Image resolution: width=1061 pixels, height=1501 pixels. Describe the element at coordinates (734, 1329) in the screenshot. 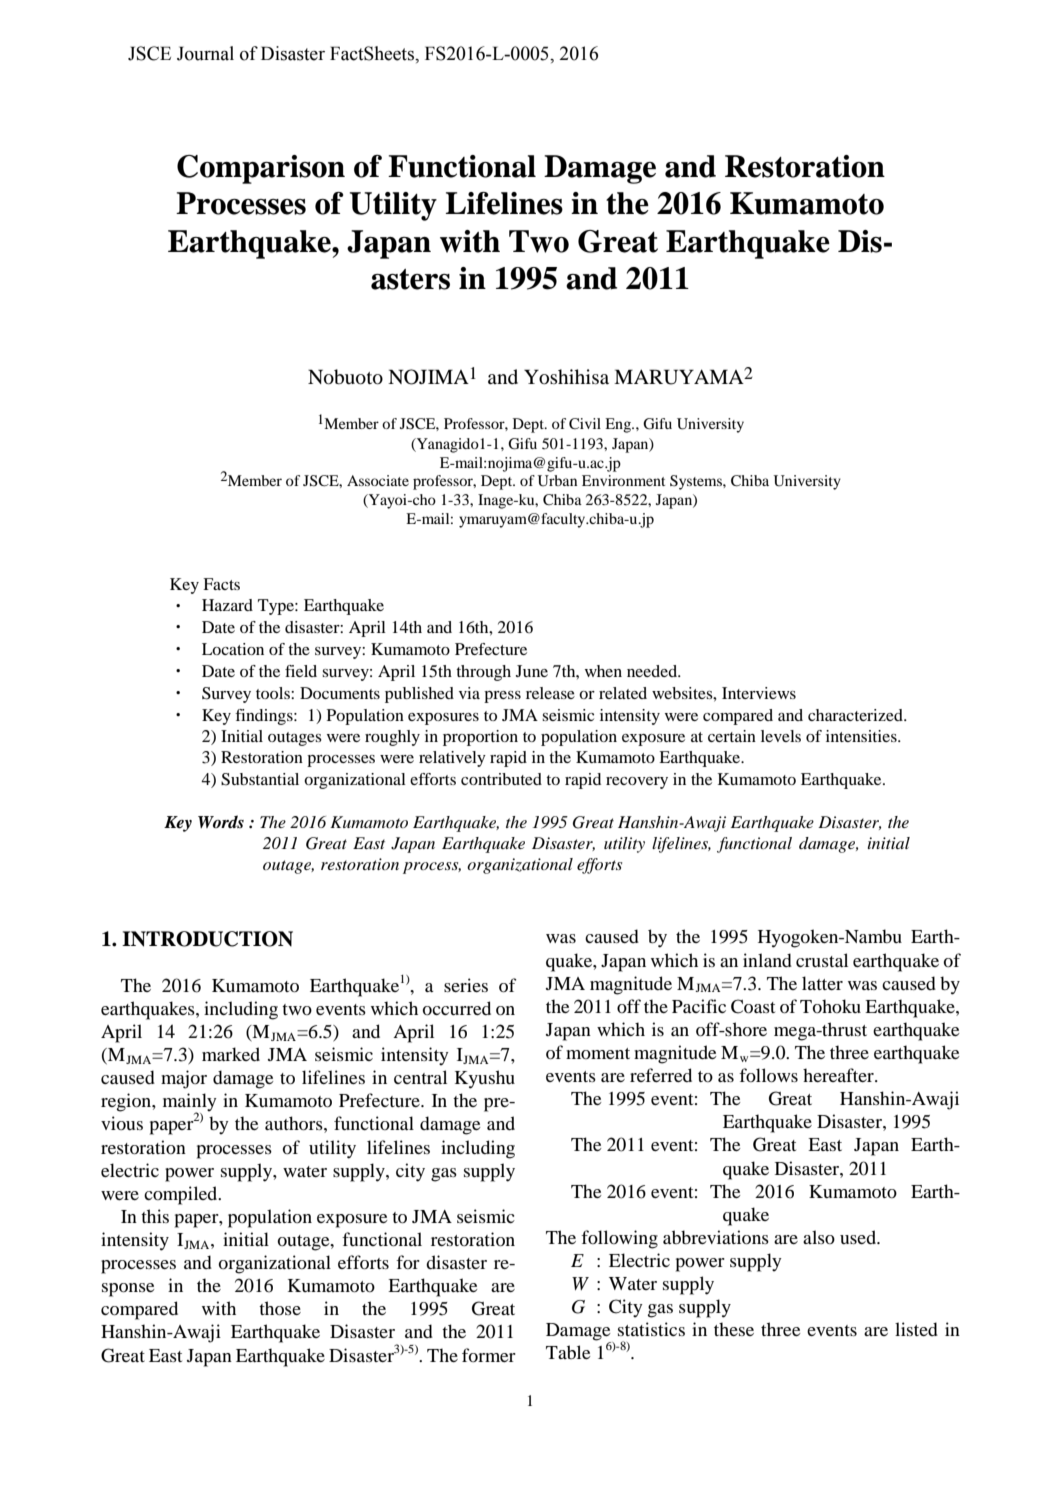

I see `these` at that location.
